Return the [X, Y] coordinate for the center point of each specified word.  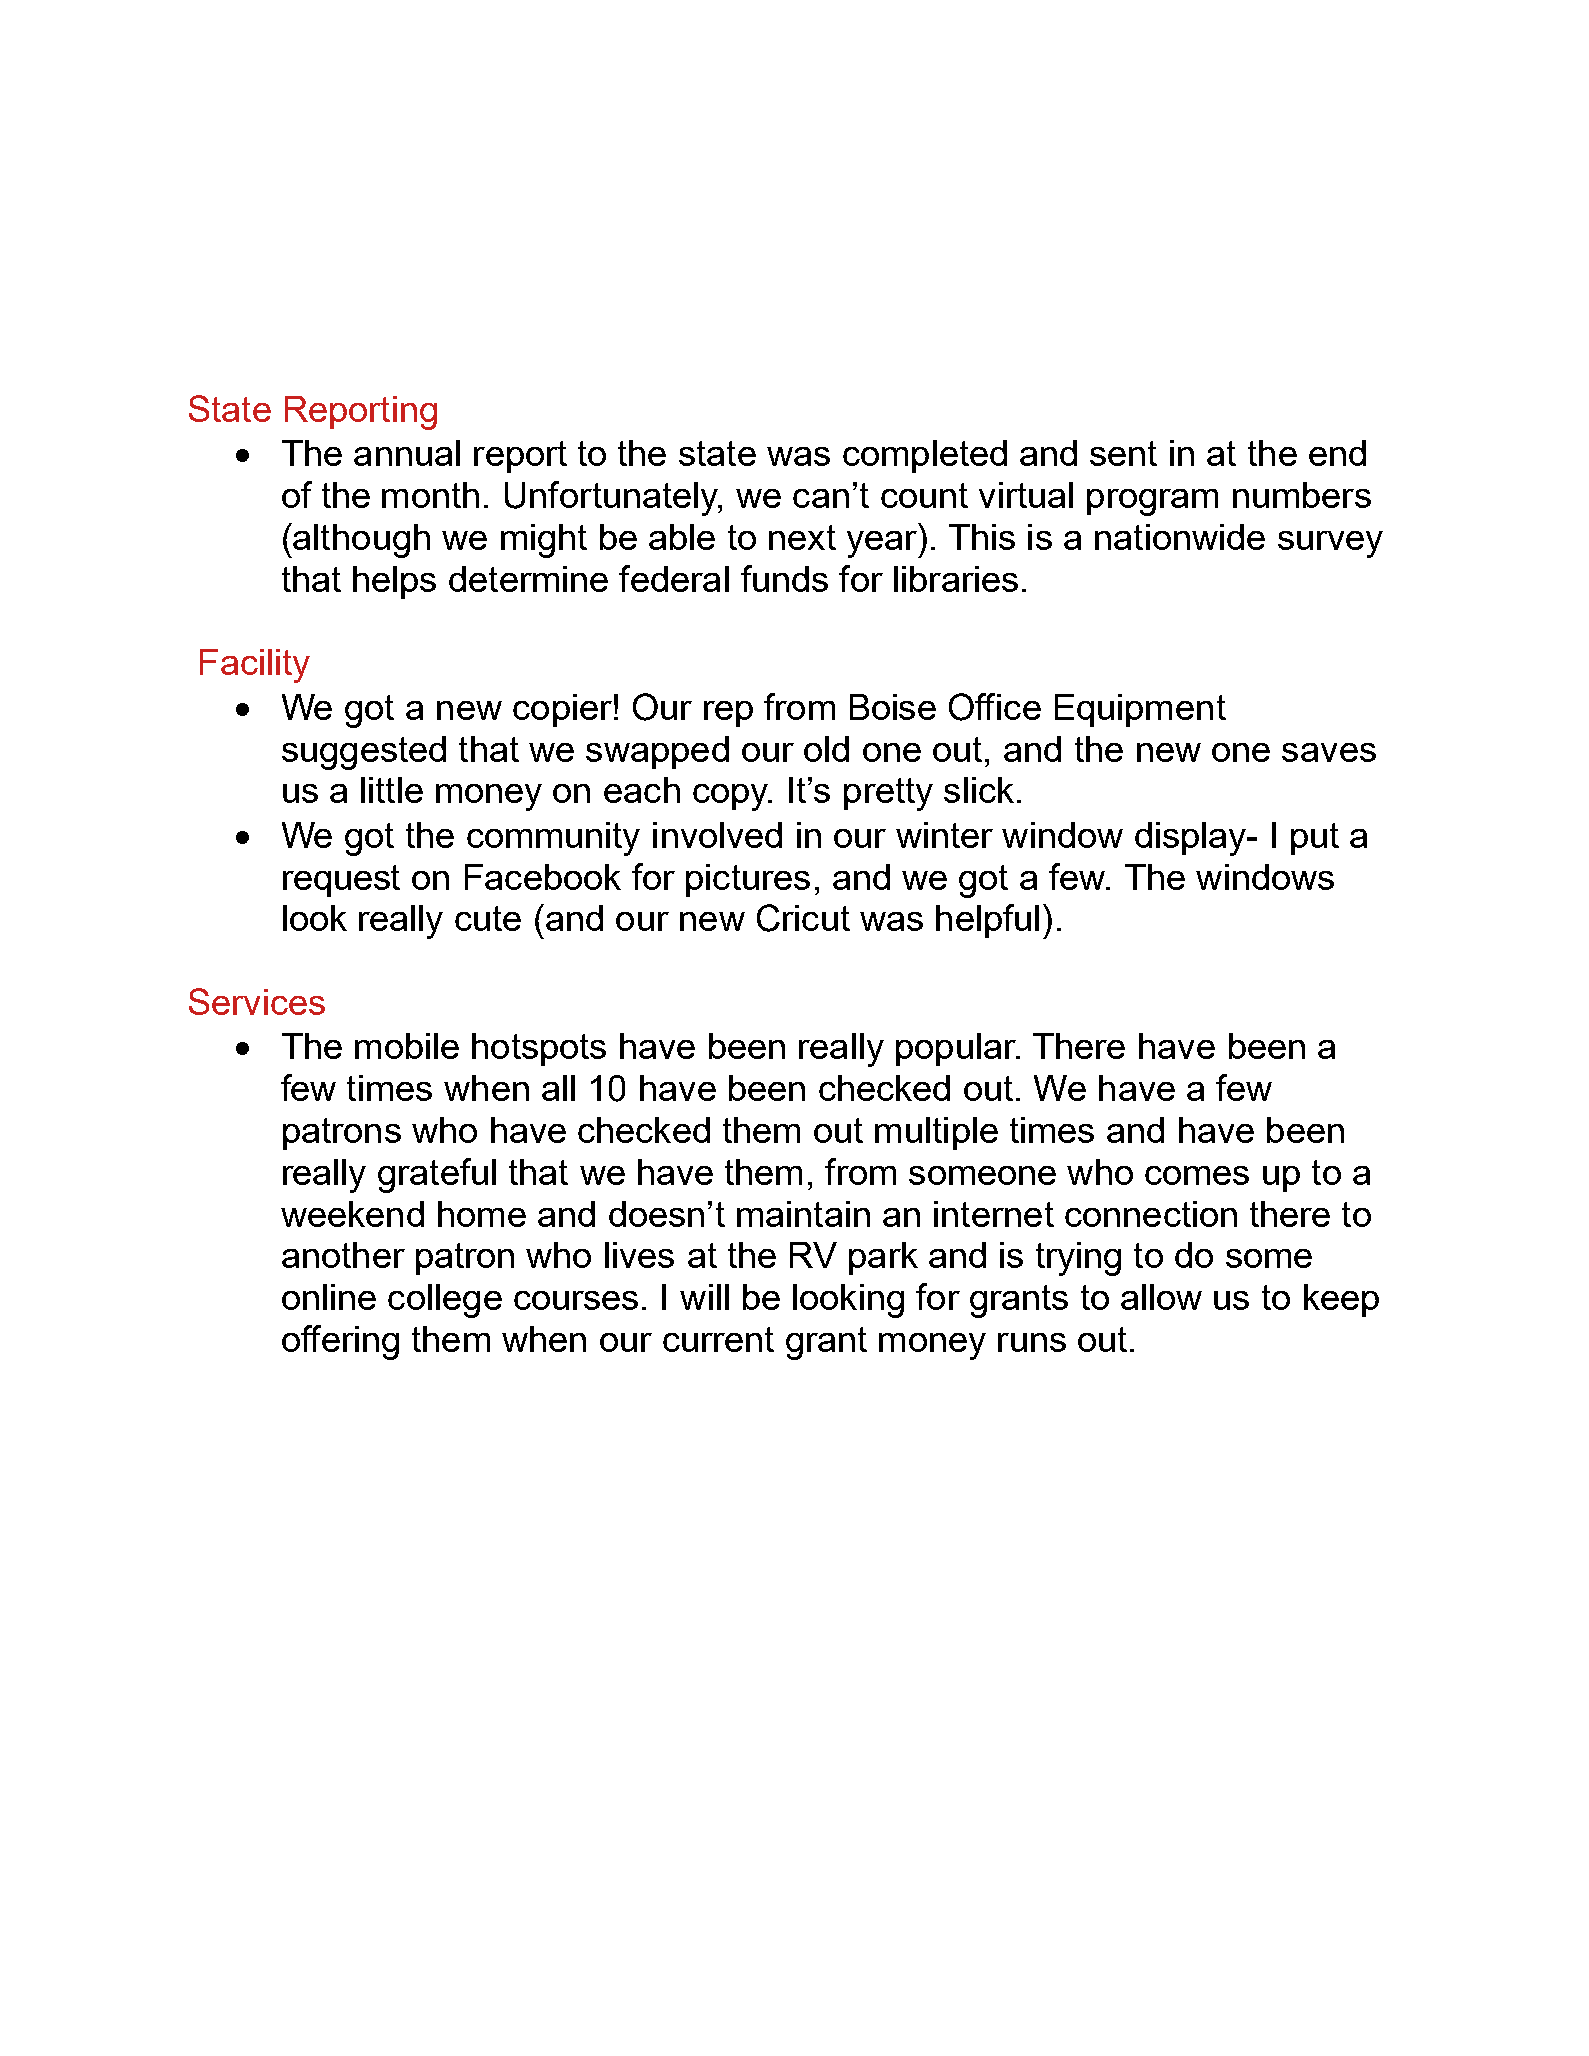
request [341, 881]
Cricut [803, 918]
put [1315, 839]
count [924, 495]
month [430, 495]
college [445, 1301]
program [1152, 502]
